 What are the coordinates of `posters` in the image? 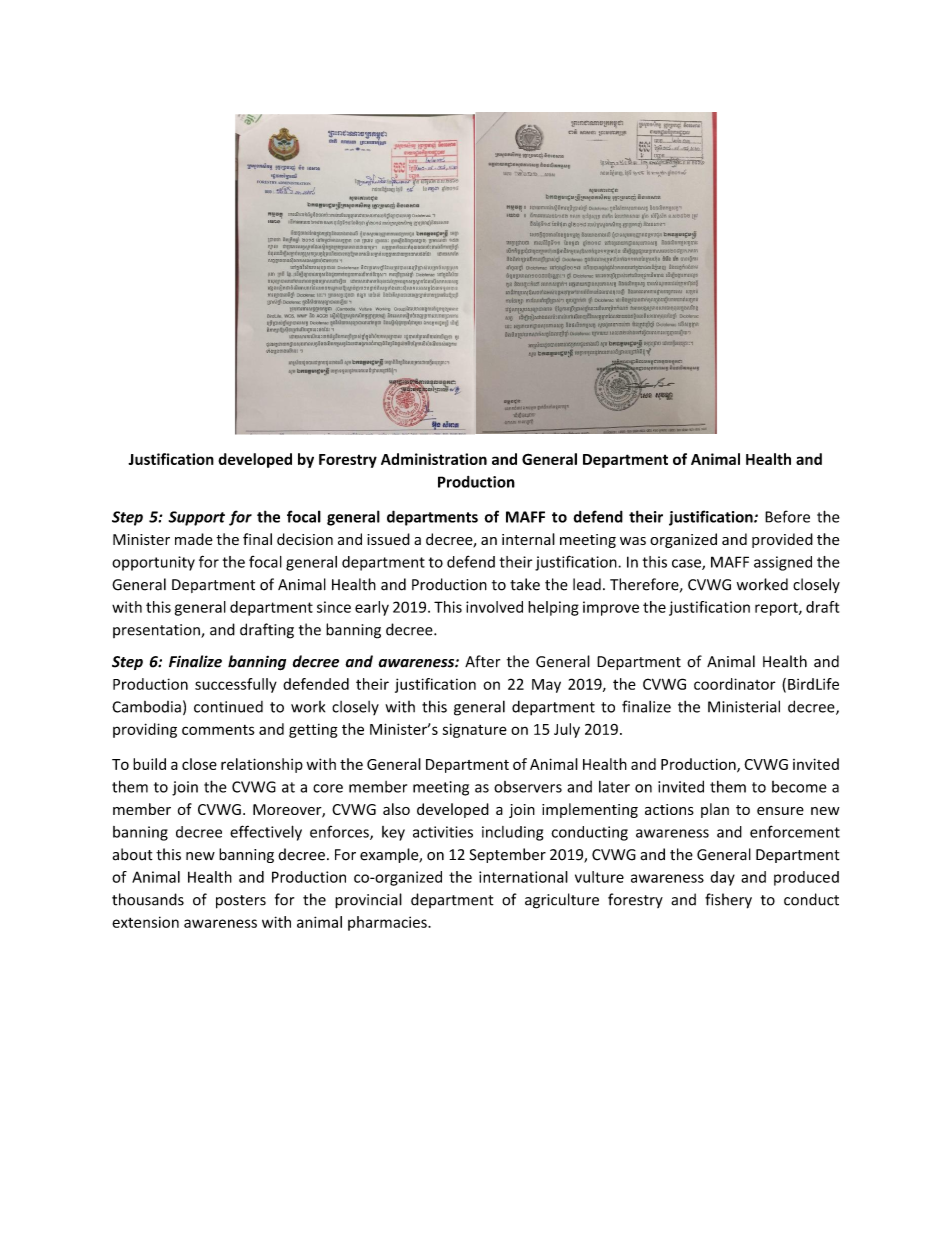 It's located at (241, 902).
